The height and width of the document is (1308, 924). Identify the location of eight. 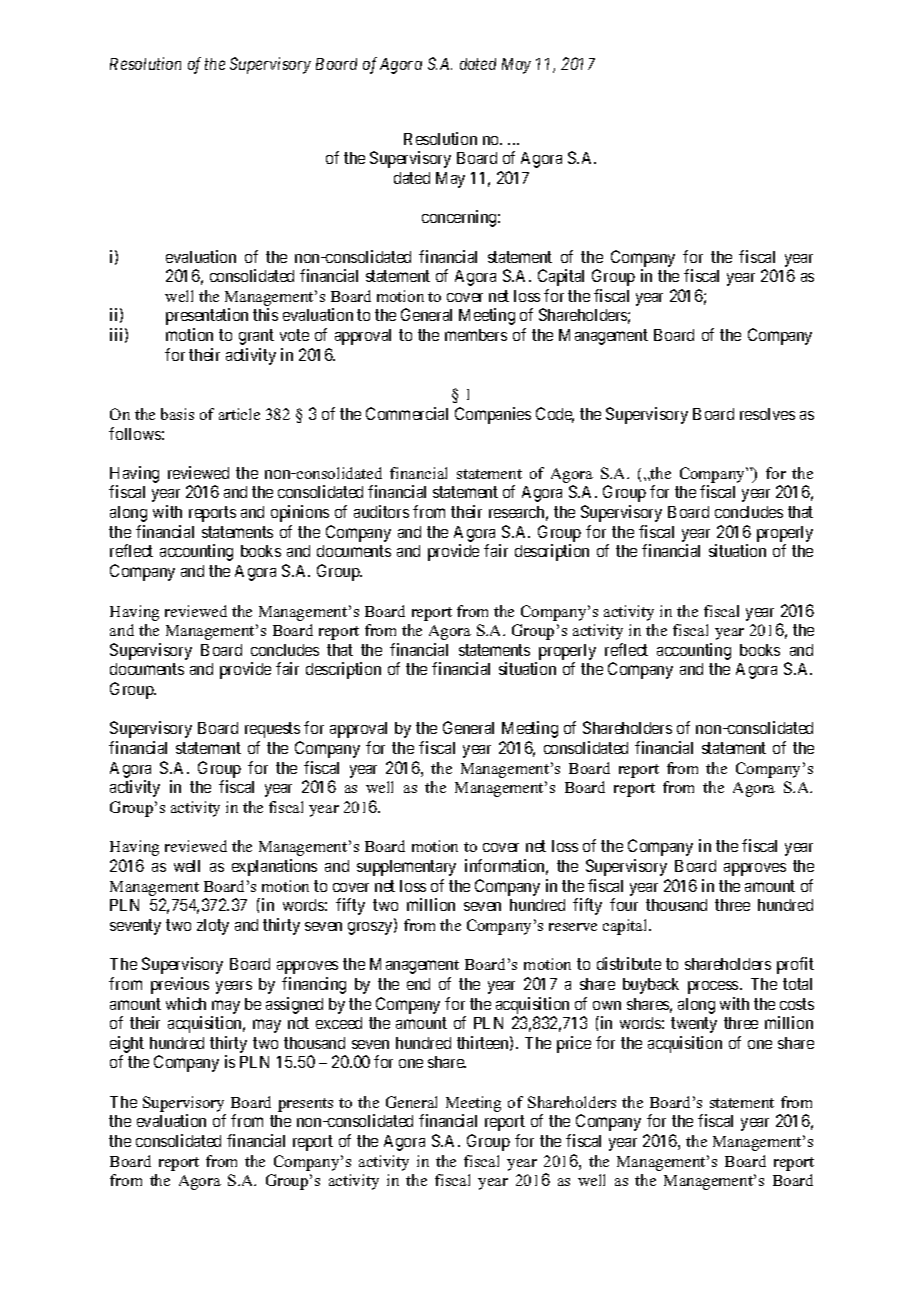
(127, 1046).
